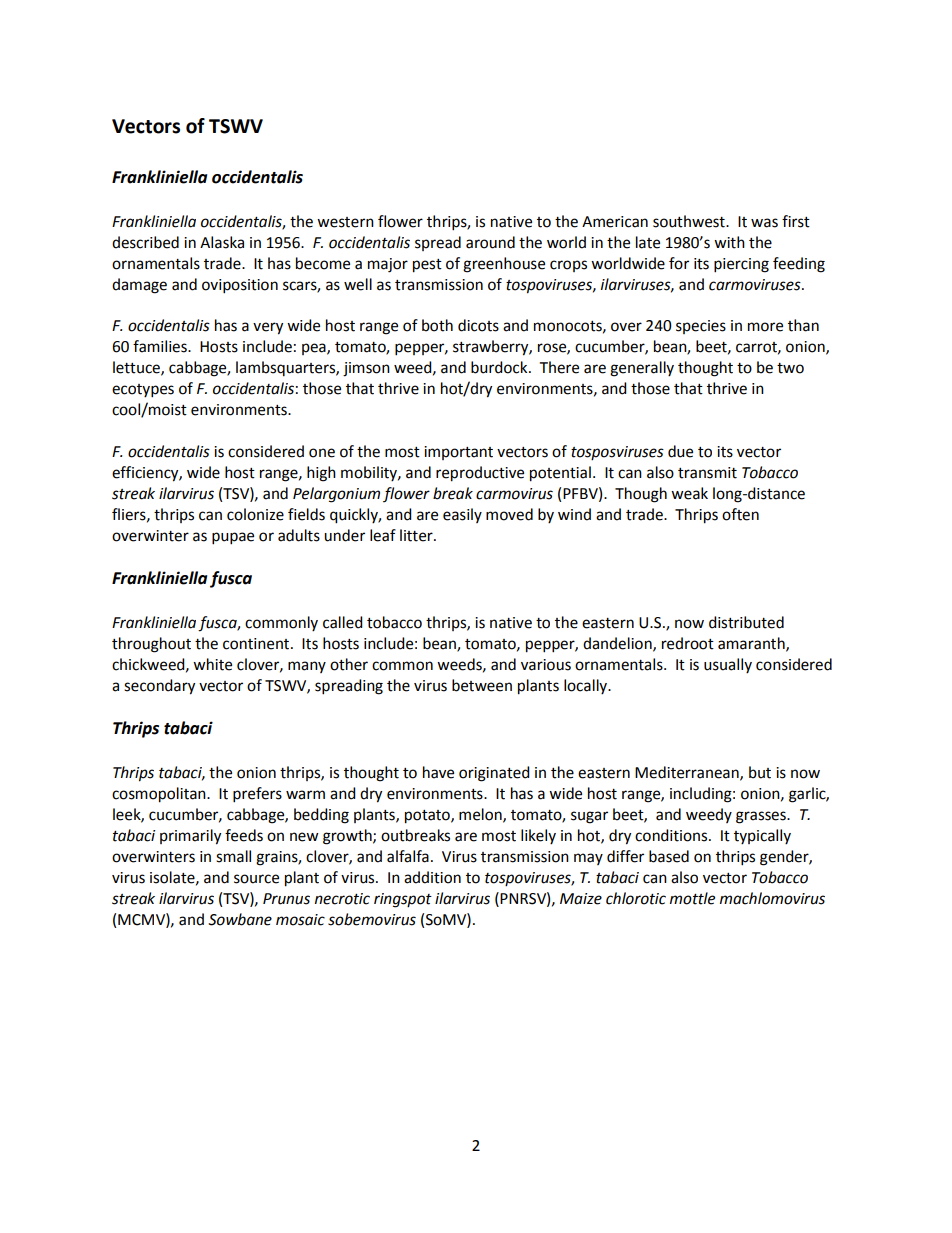 The height and width of the screenshot is (1233, 952). Describe the element at coordinates (490, 242) in the screenshot. I see `around` at that location.
